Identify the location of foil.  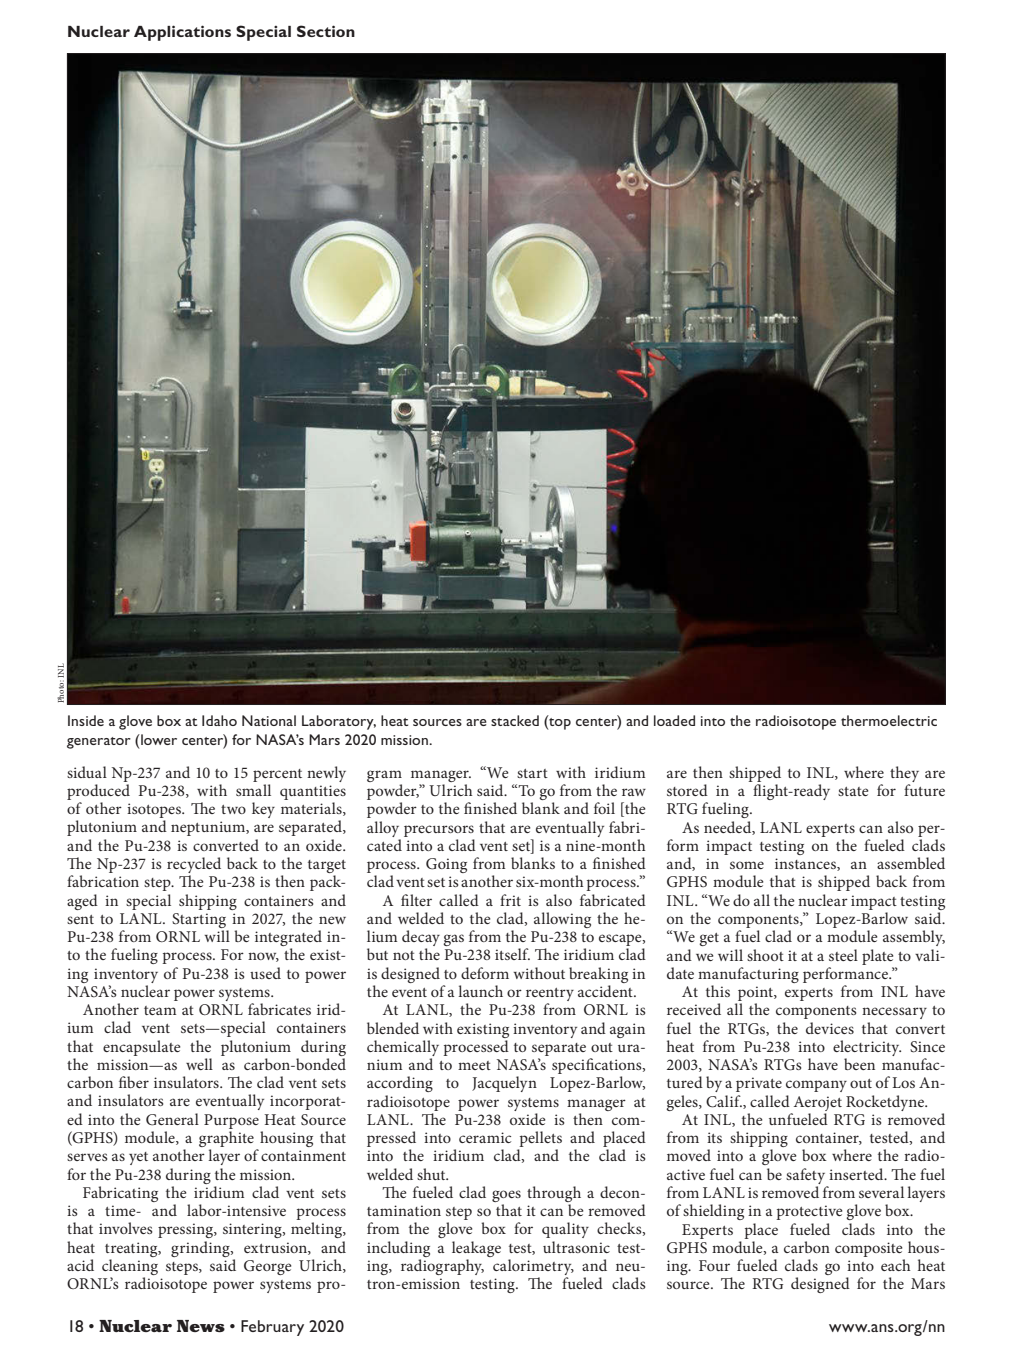
(604, 808).
